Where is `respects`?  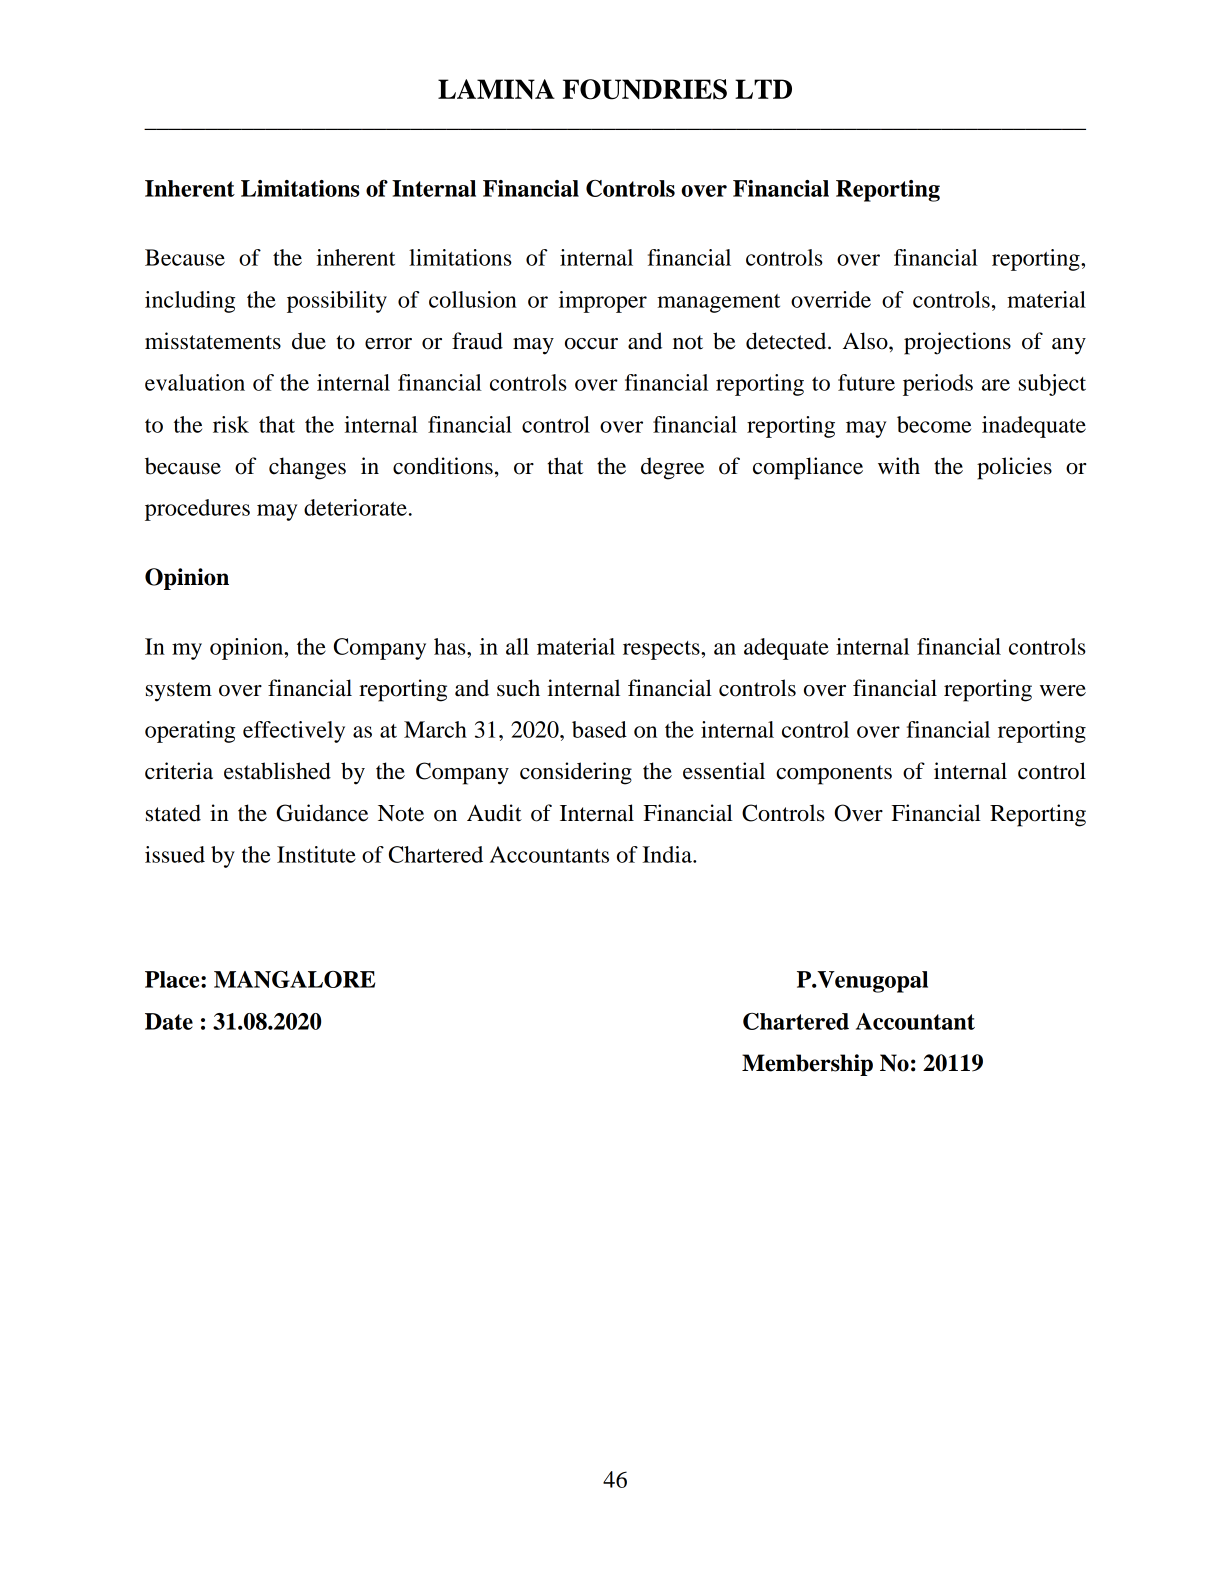
respects is located at coordinates (662, 650).
